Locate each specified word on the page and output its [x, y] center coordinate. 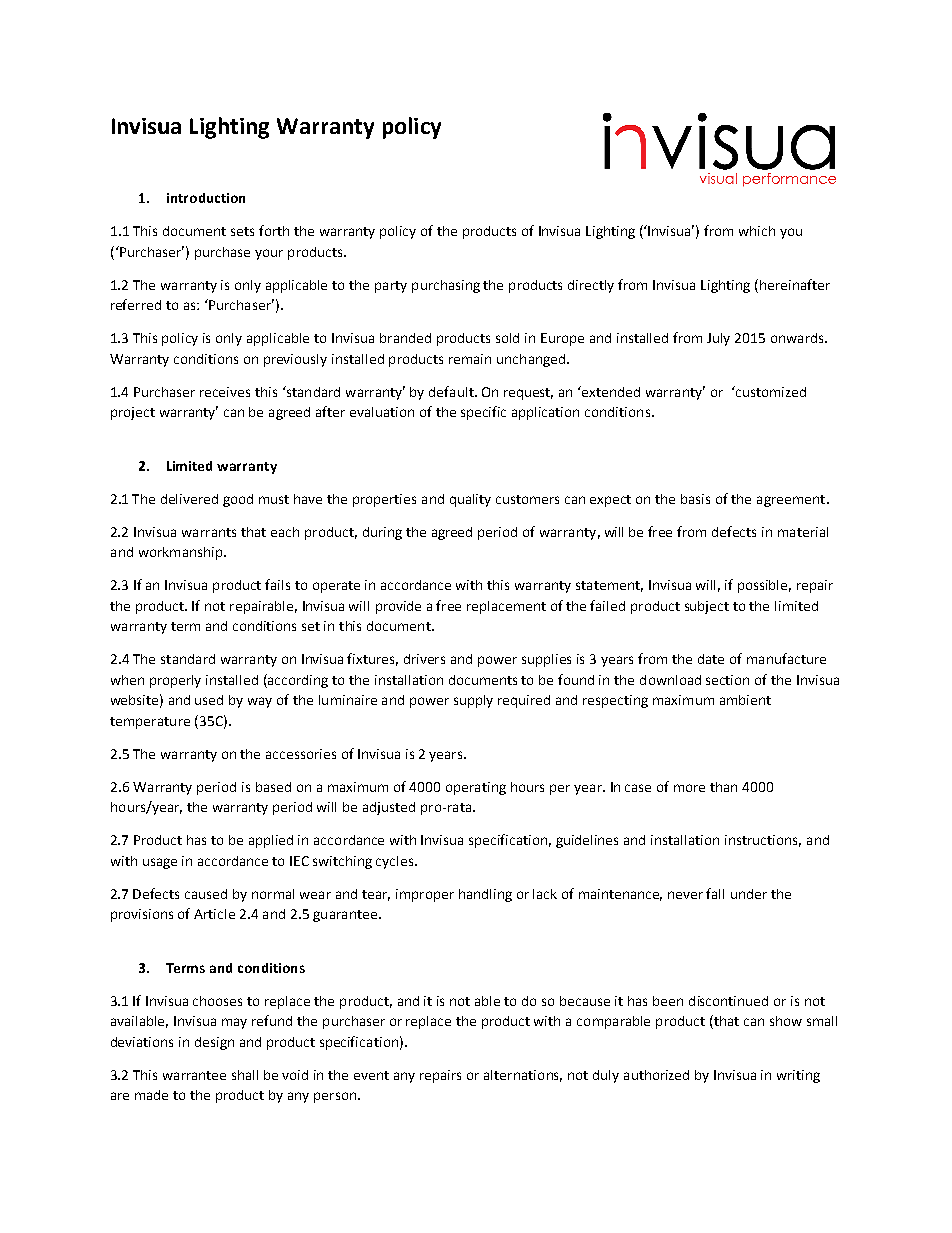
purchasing [446, 286]
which [757, 231]
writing [798, 1076]
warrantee [194, 1075]
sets [242, 231]
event [371, 1075]
